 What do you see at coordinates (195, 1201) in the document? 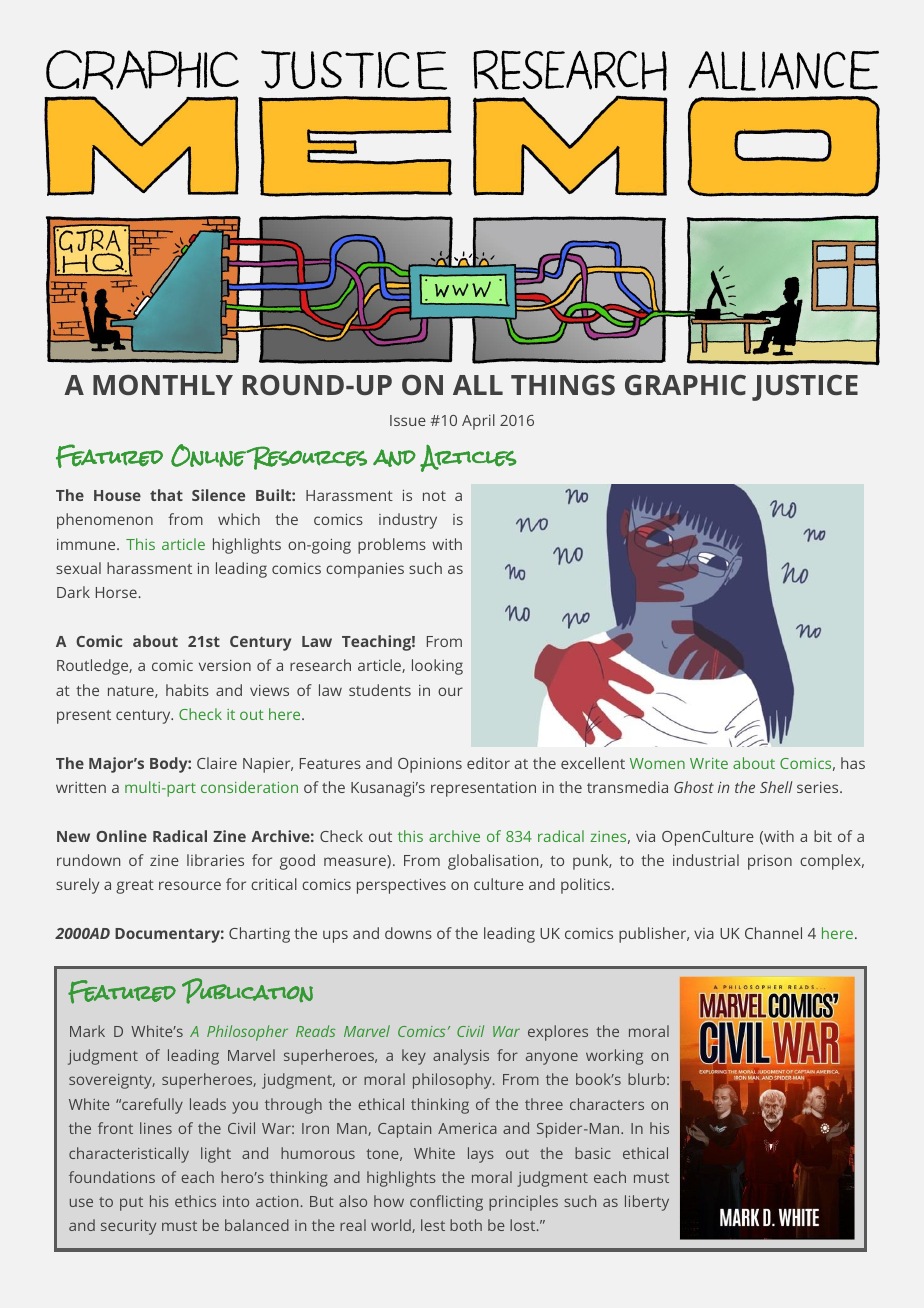
I see `ethics` at bounding box center [195, 1201].
